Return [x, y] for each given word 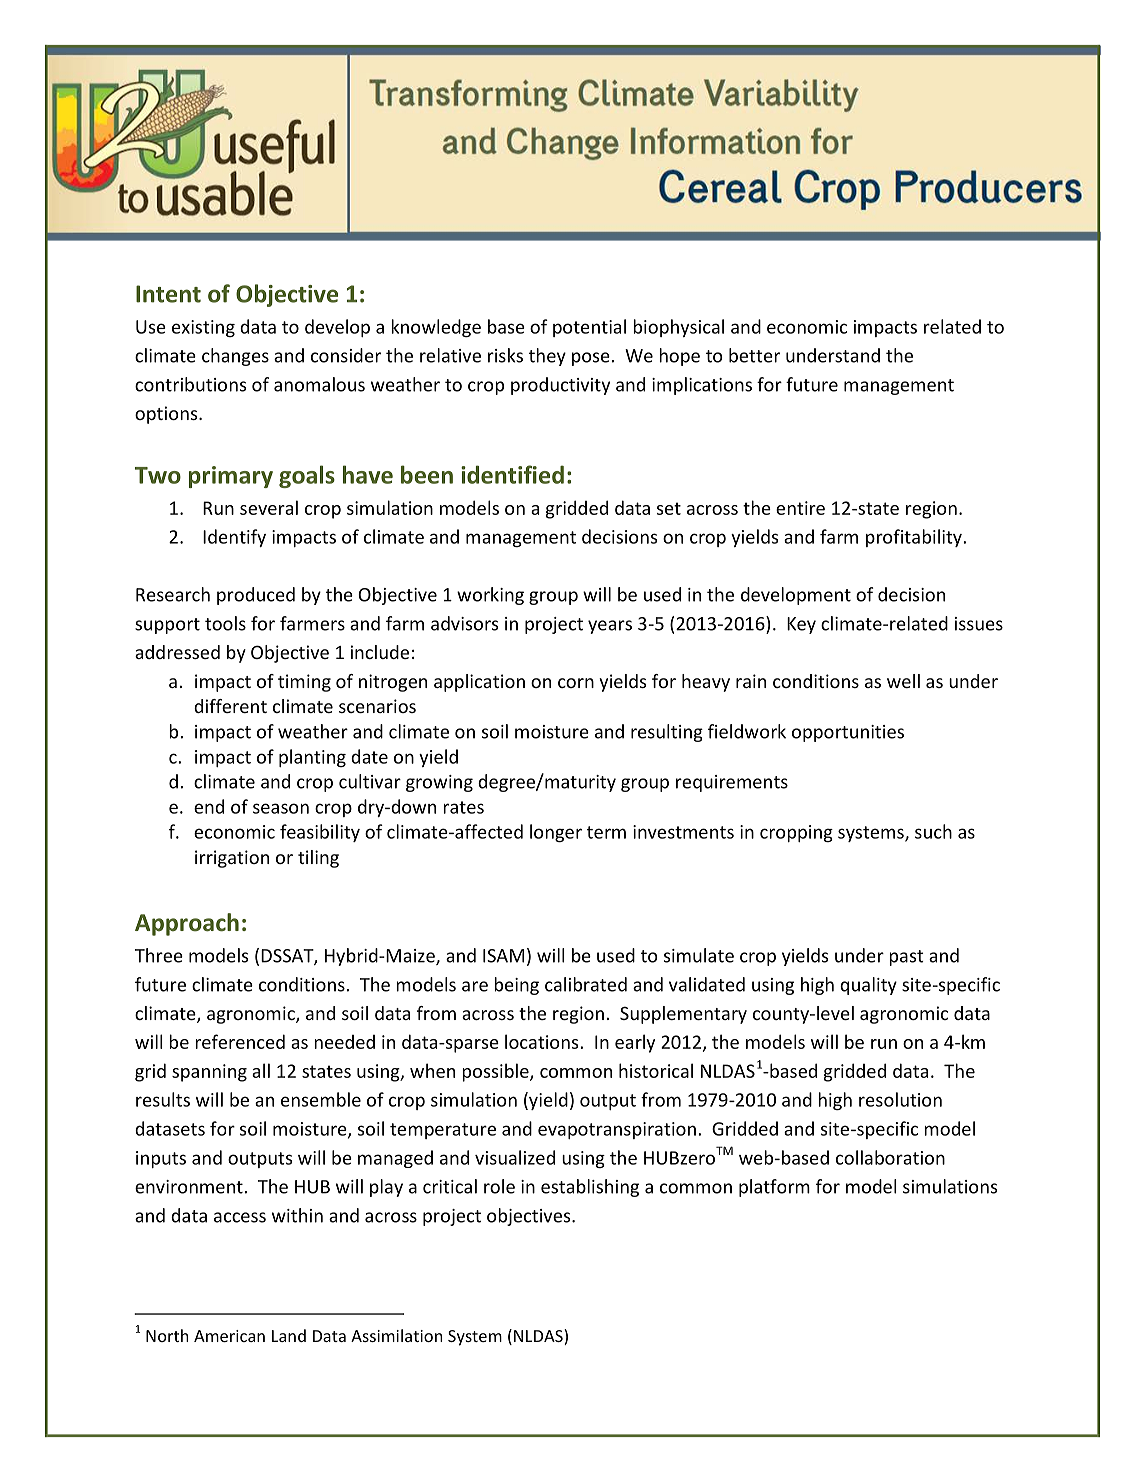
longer [556, 833]
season [281, 808]
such [933, 831]
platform [774, 1188]
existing [203, 328]
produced [256, 596]
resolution [900, 1099]
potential [589, 328]
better [754, 355]
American [229, 1336]
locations [543, 1041]
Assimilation [397, 1335]
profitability [915, 538]
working [490, 596]
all [261, 1070]
